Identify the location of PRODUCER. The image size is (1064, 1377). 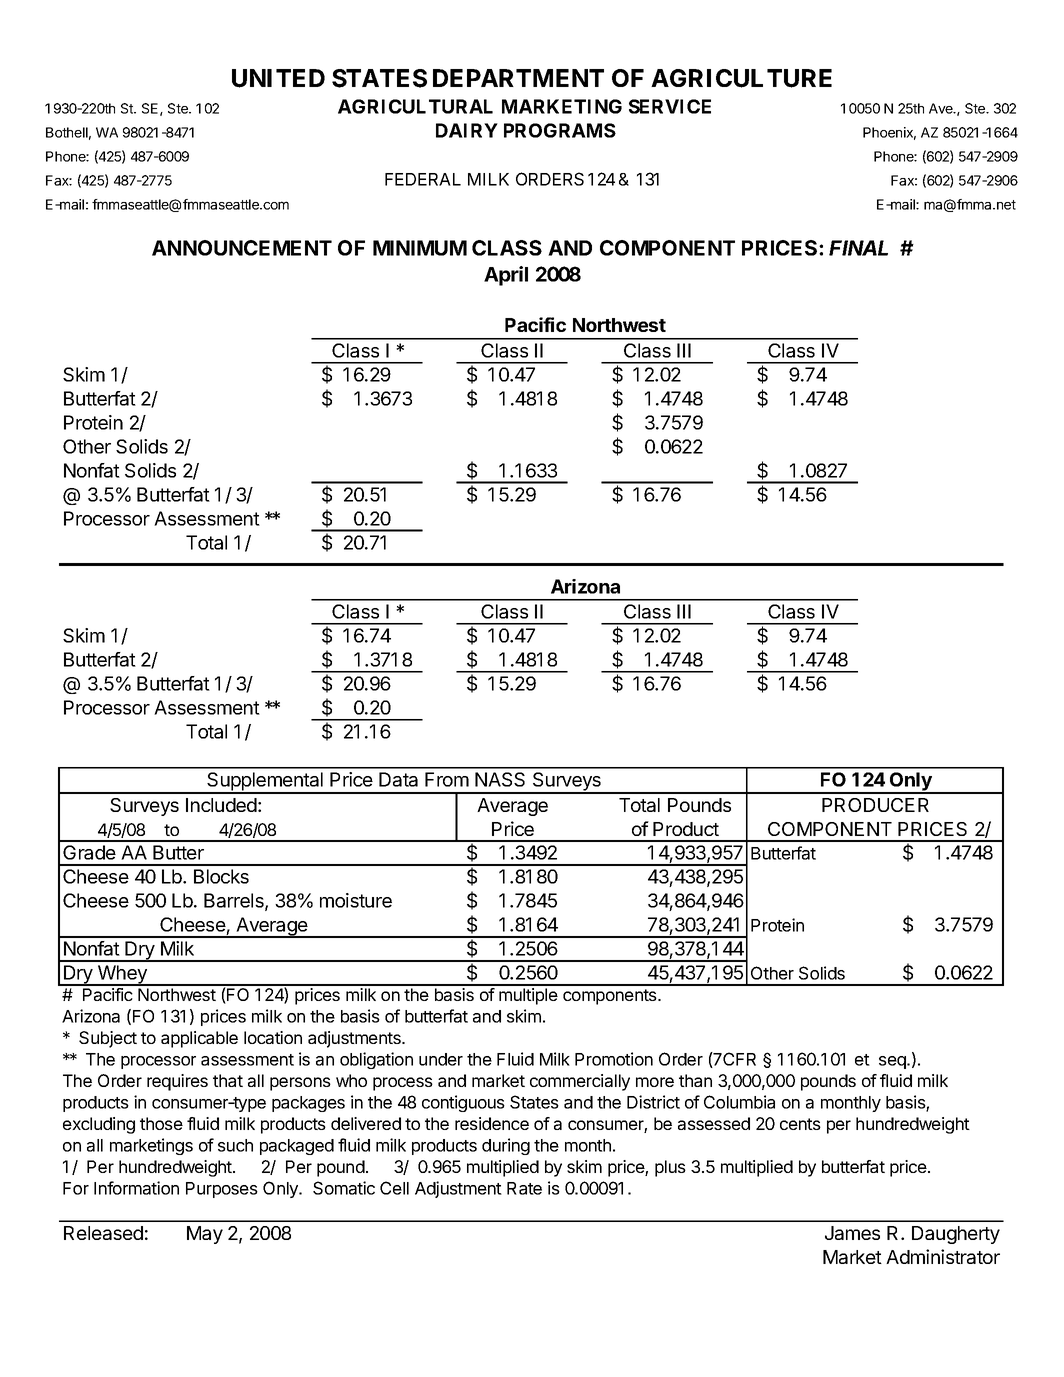
(875, 805).
